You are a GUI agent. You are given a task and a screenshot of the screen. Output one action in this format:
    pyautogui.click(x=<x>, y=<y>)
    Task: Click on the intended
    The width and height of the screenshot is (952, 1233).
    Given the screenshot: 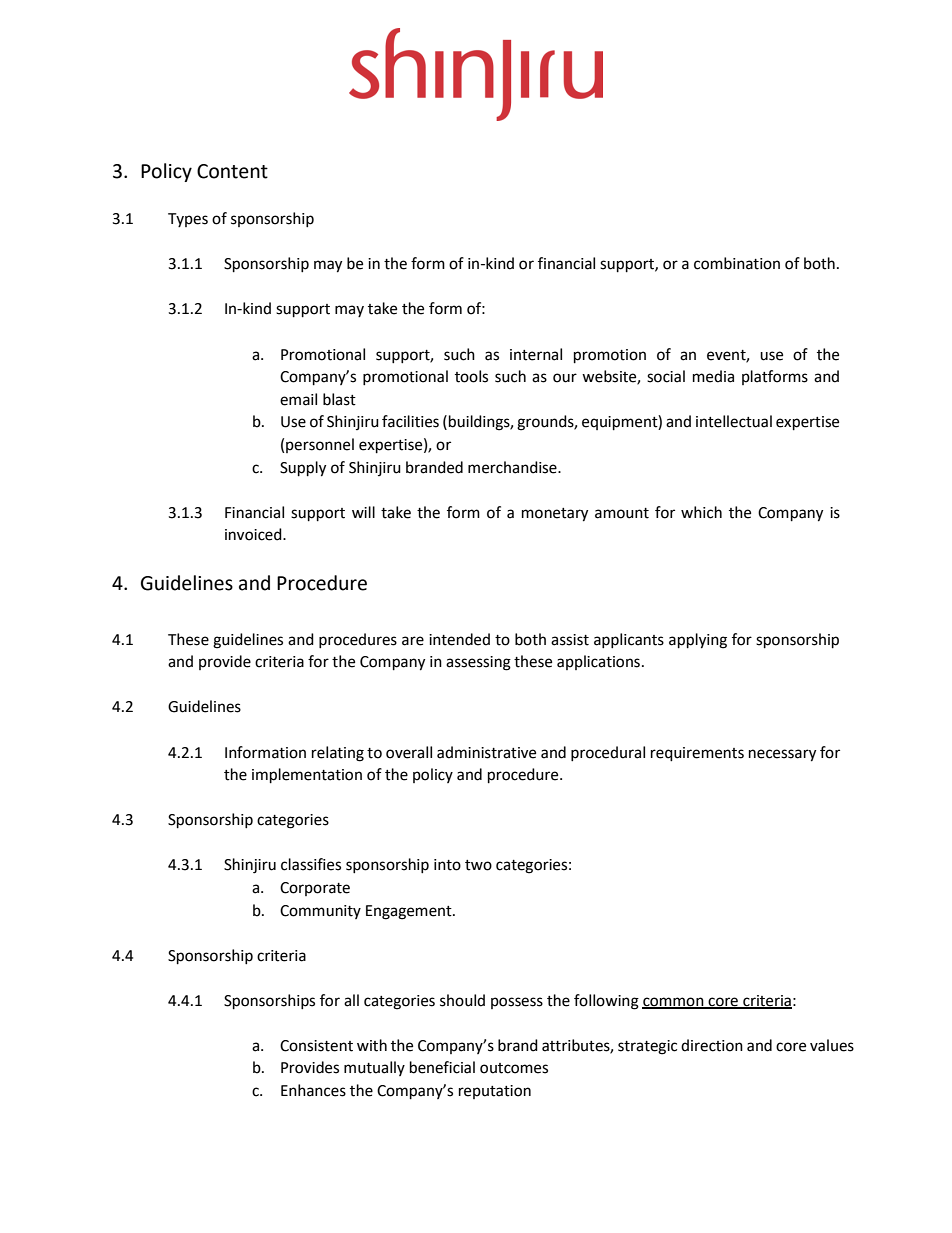 What is the action you would take?
    pyautogui.click(x=459, y=639)
